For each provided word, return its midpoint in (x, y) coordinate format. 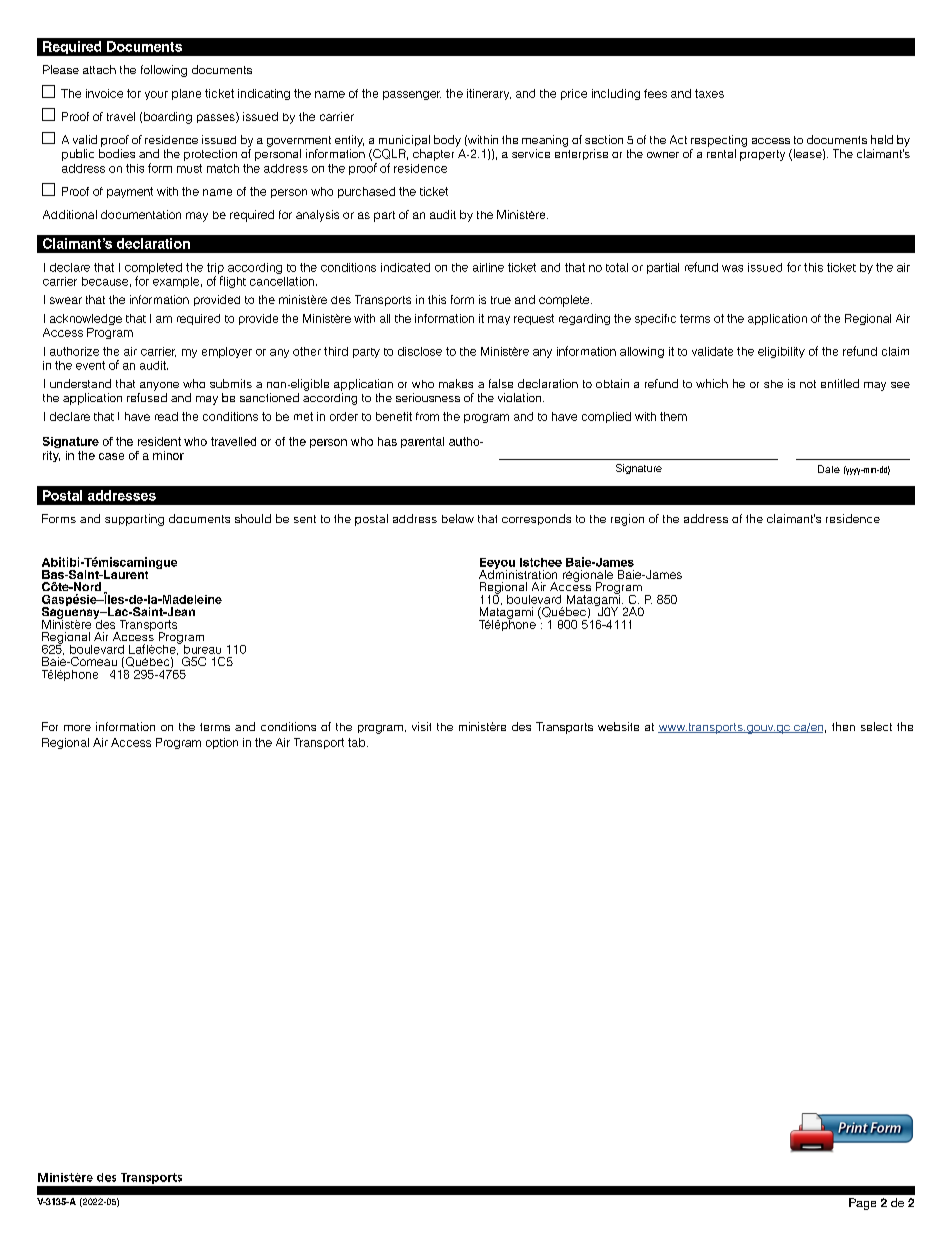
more (77, 728)
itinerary (489, 94)
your (156, 95)
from (427, 416)
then (843, 726)
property (762, 155)
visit (421, 726)
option (222, 743)
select (876, 726)
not (808, 384)
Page (862, 1204)
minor (168, 455)
